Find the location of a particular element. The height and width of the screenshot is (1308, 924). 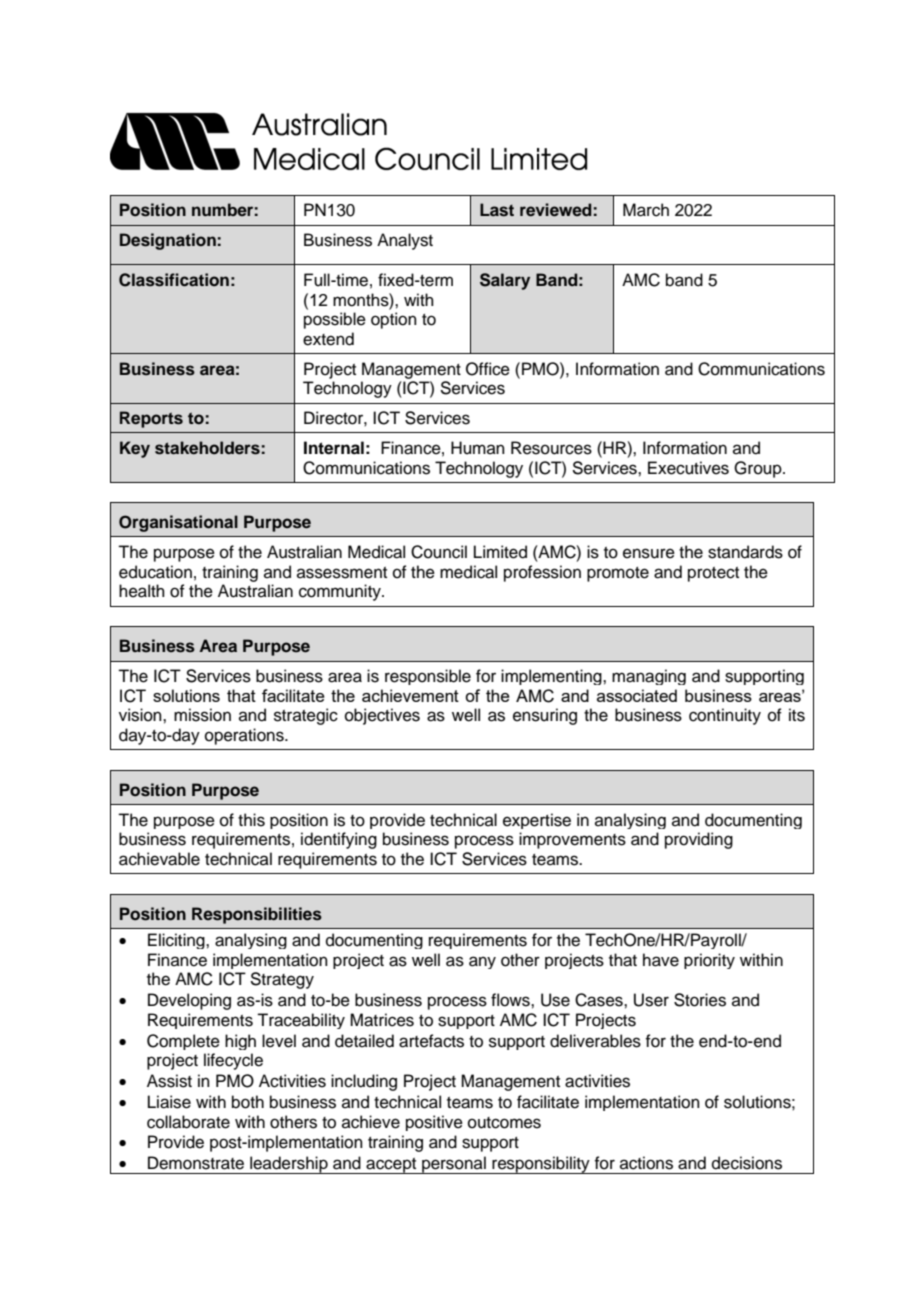

Last is located at coordinates (497, 210).
